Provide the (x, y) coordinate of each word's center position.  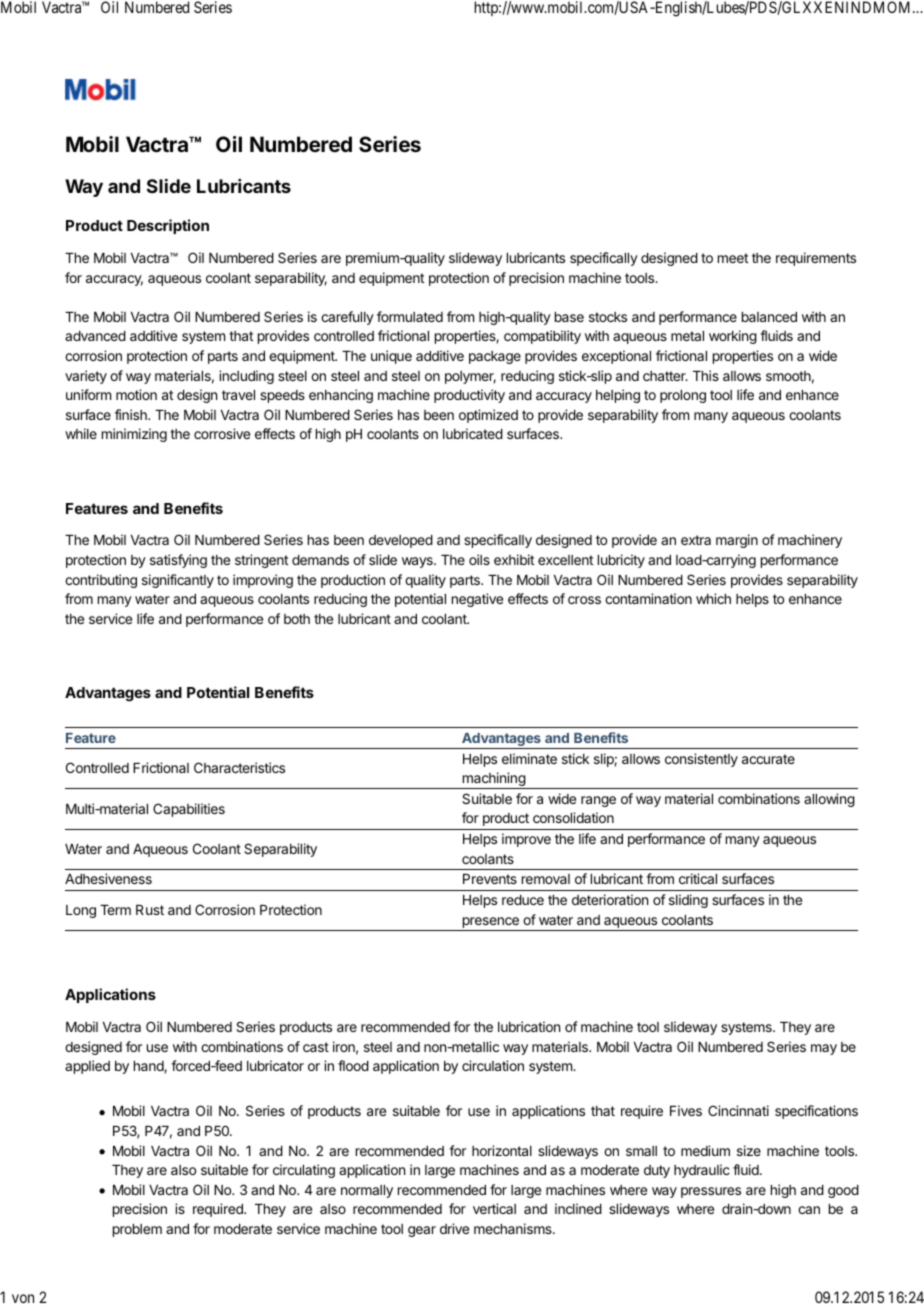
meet (733, 258)
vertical (494, 1208)
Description (168, 226)
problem (137, 1230)
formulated (410, 316)
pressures (711, 1192)
